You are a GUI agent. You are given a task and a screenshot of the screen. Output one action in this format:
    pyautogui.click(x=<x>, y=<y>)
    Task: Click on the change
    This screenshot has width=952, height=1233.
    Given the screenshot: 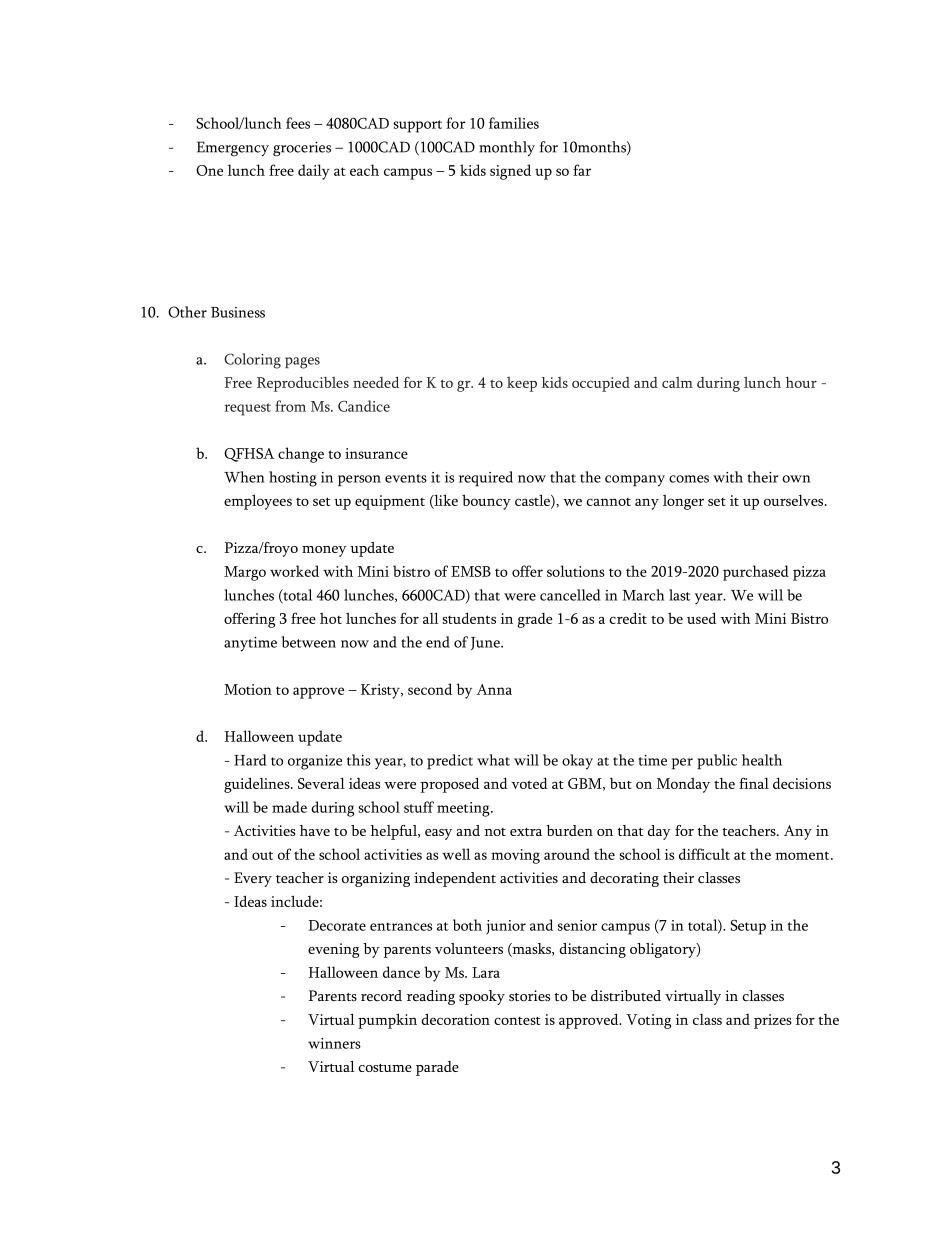 What is the action you would take?
    pyautogui.click(x=301, y=455)
